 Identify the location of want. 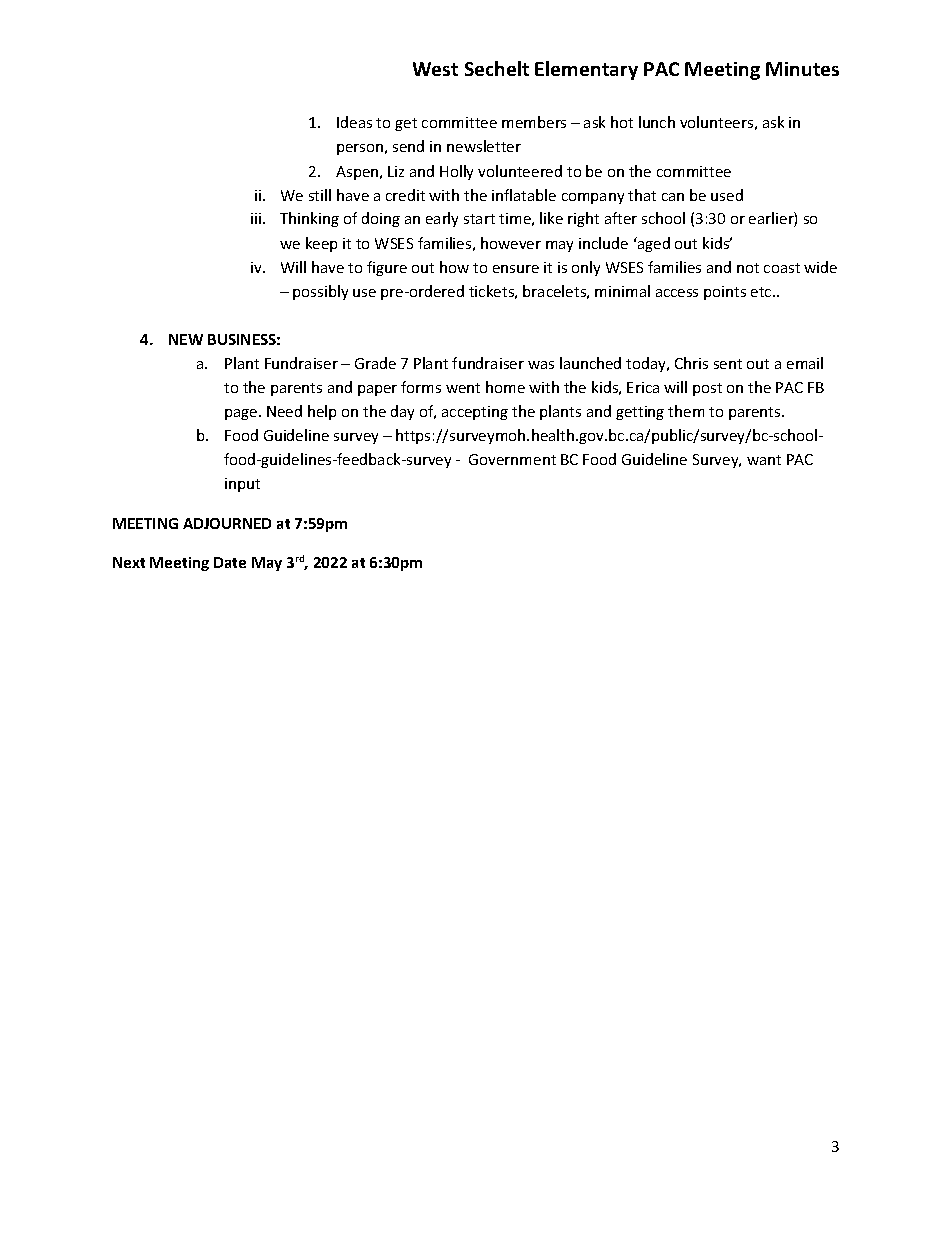
(764, 460).
